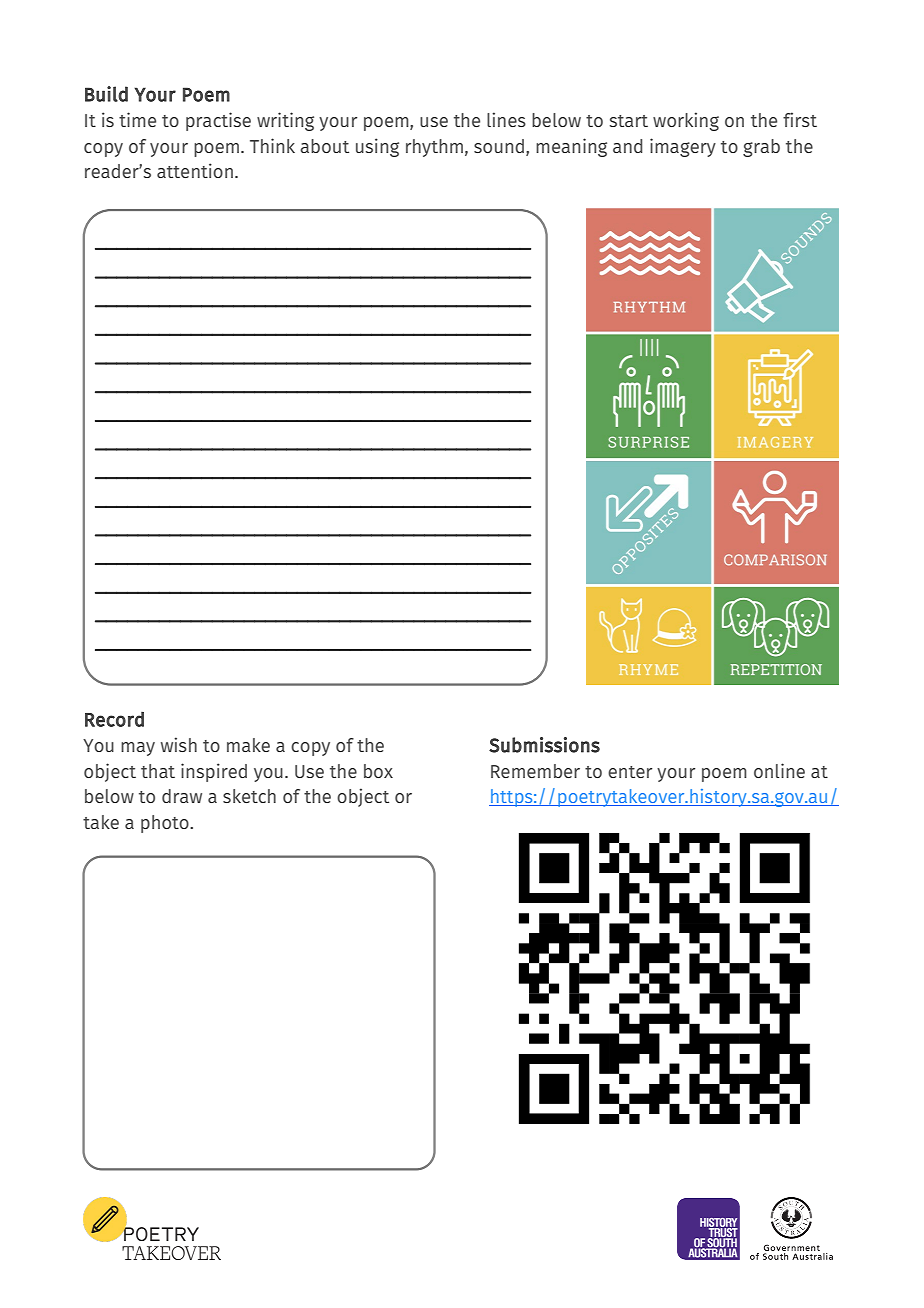 The width and height of the image is (924, 1308). I want to click on draw, so click(182, 796).
